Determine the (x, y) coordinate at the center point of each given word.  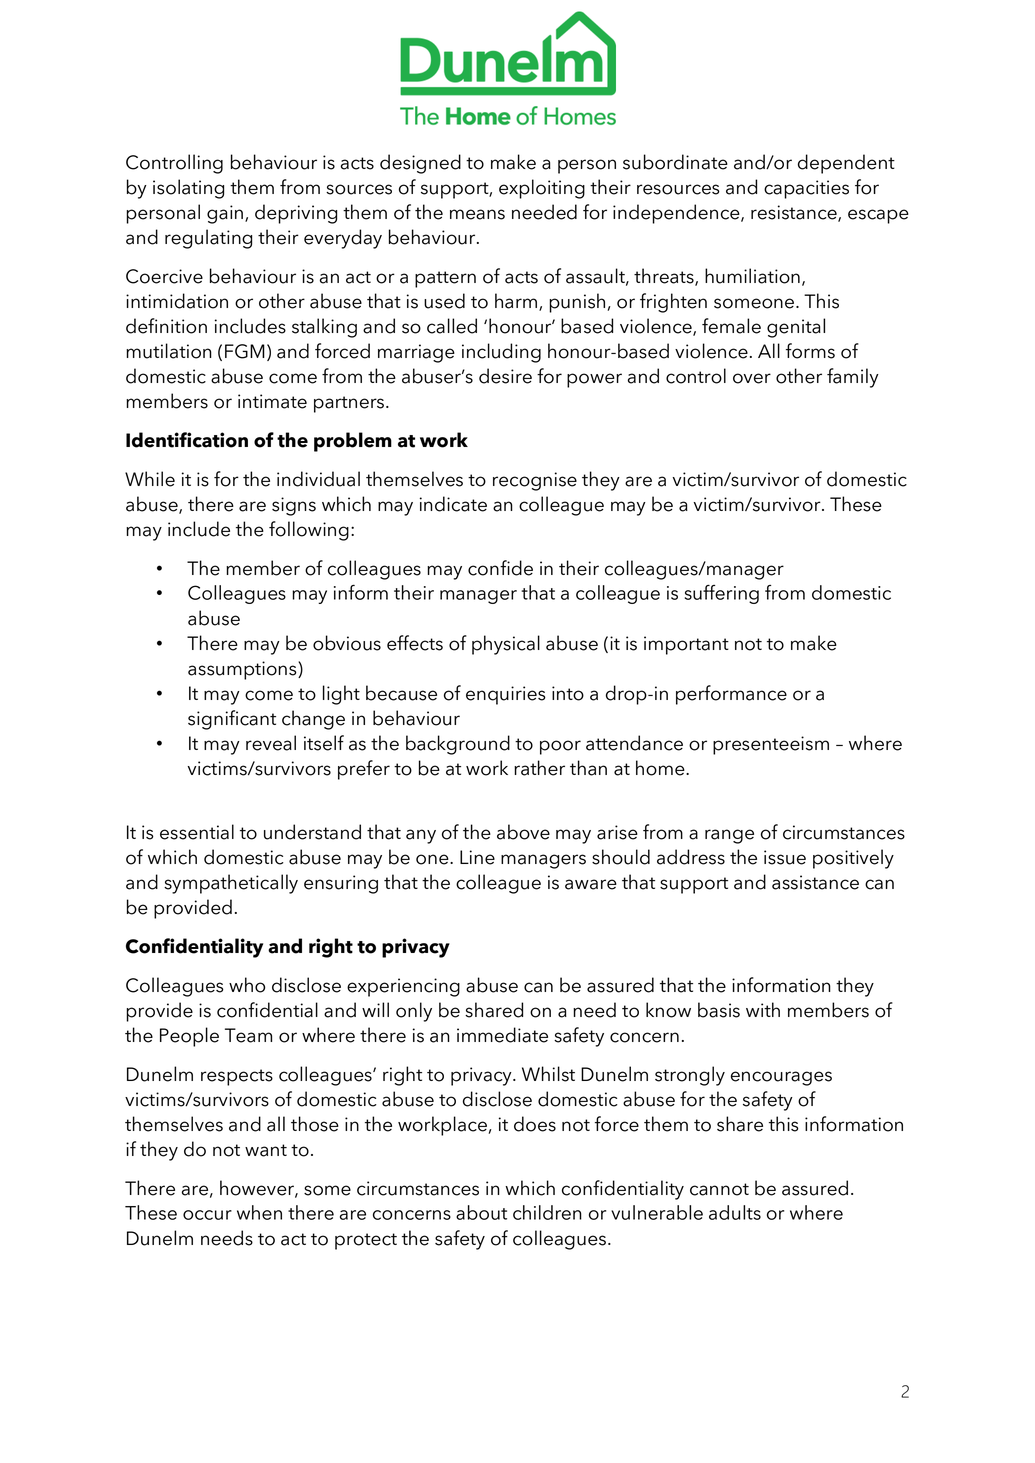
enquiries (506, 695)
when (259, 1212)
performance (731, 695)
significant (232, 720)
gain (225, 214)
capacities (806, 189)
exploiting (542, 189)
